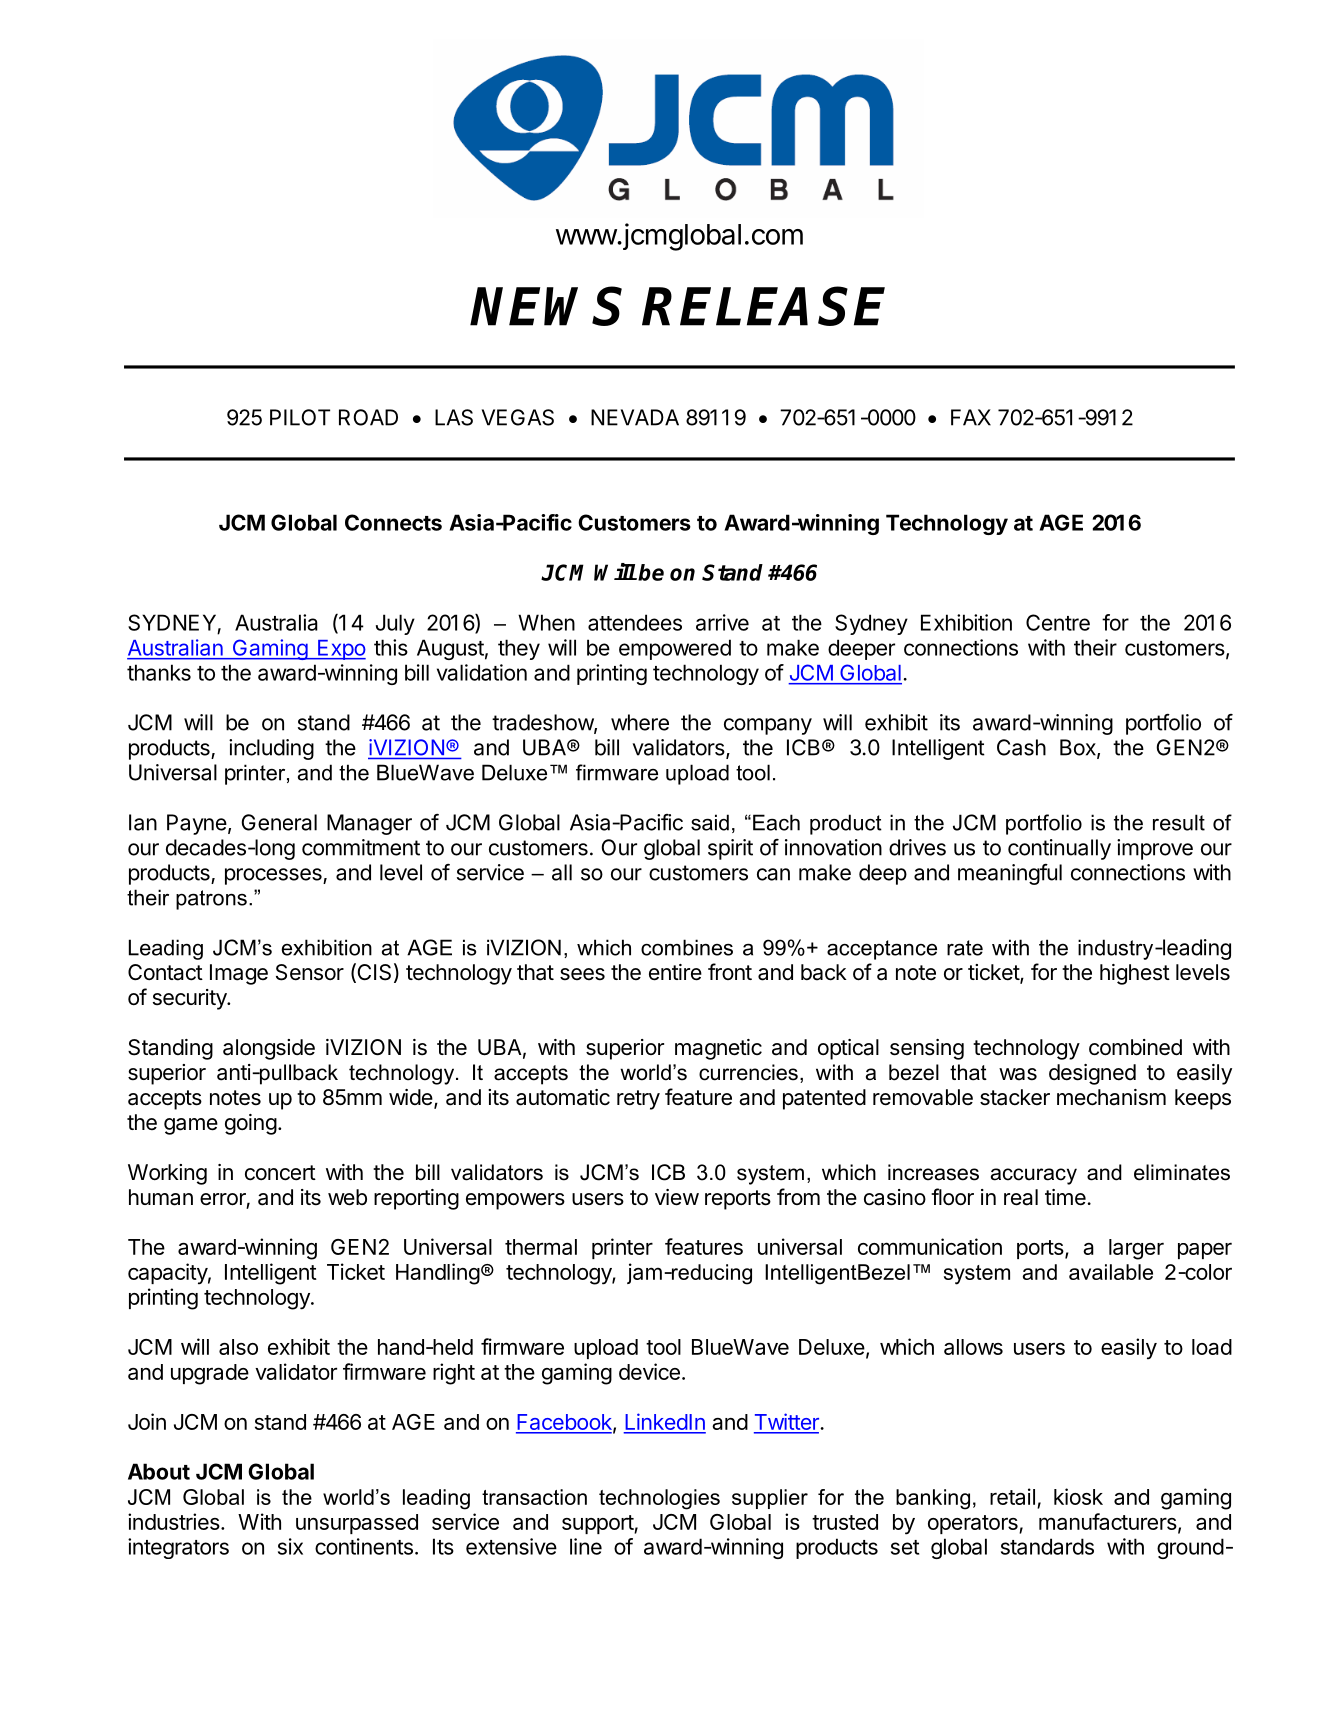  Describe the element at coordinates (659, 1499) in the page. I see `technologies` at that location.
